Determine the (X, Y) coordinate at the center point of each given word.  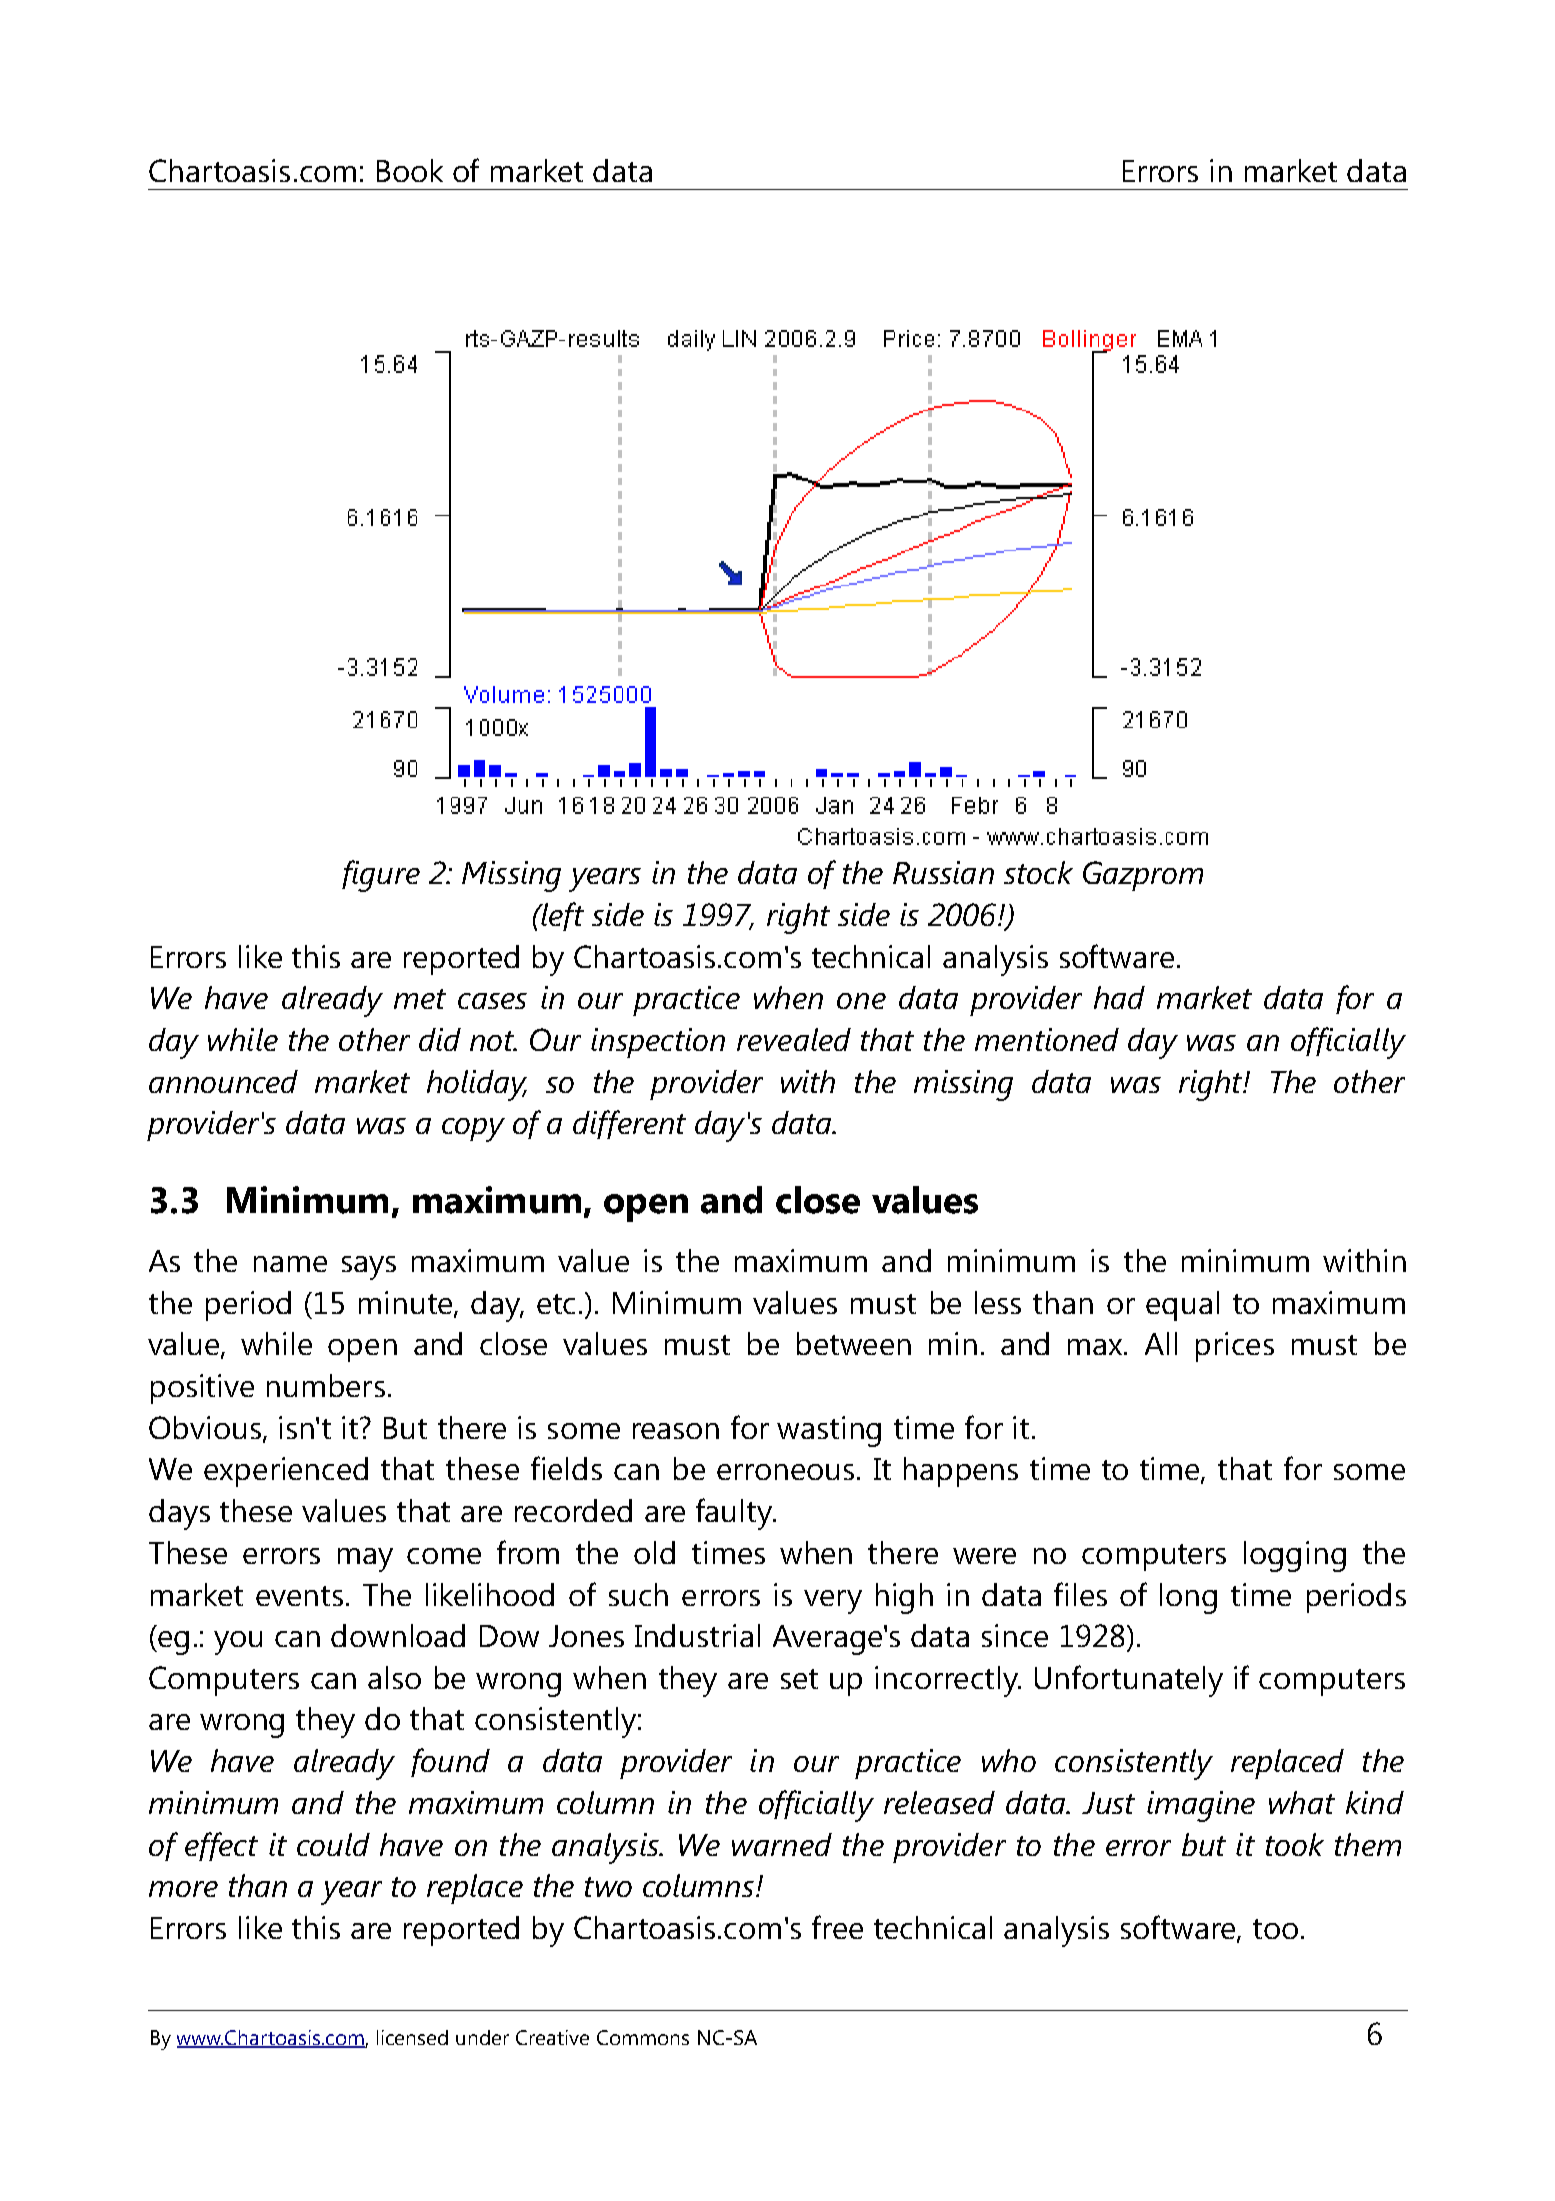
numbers (326, 1385)
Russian (943, 872)
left (561, 916)
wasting (829, 1431)
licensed (412, 2037)
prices (1235, 1347)
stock (1038, 872)
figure (381, 876)
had (1119, 997)
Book (410, 170)
